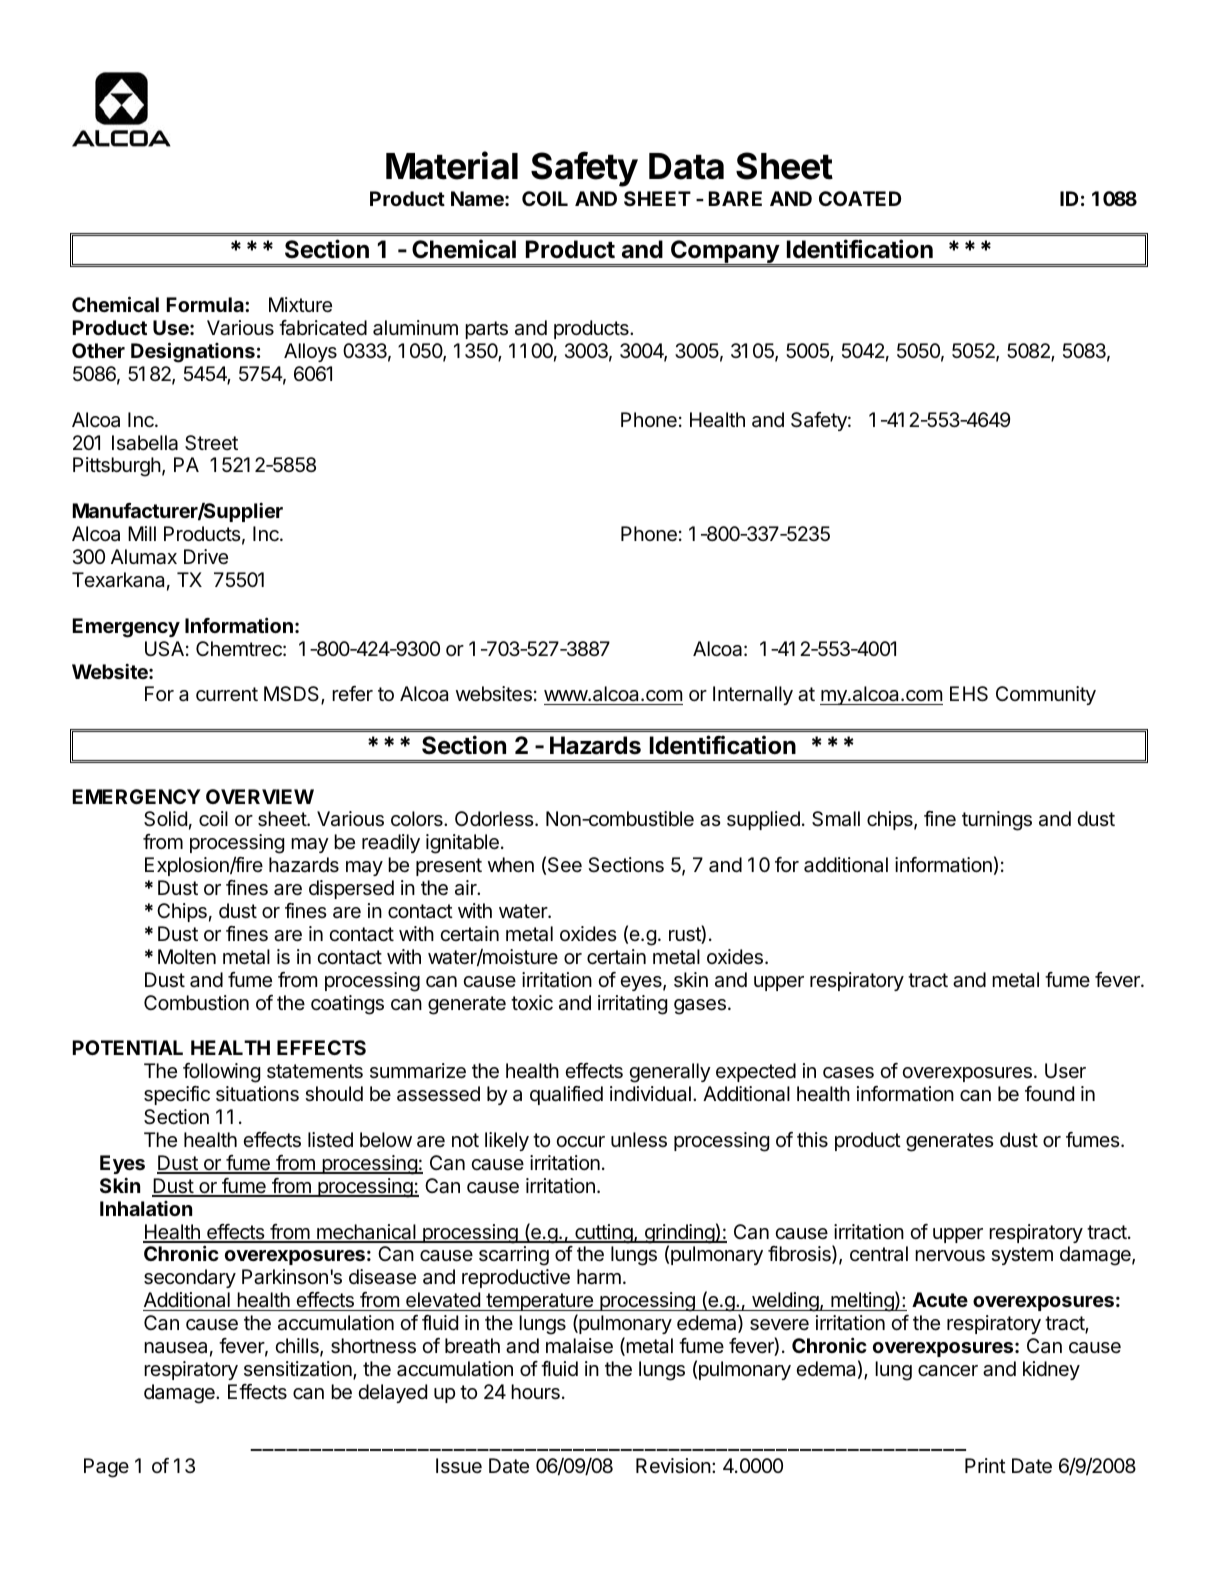 The height and width of the image is (1577, 1218). Describe the element at coordinates (206, 304) in the image. I see `Formula` at that location.
